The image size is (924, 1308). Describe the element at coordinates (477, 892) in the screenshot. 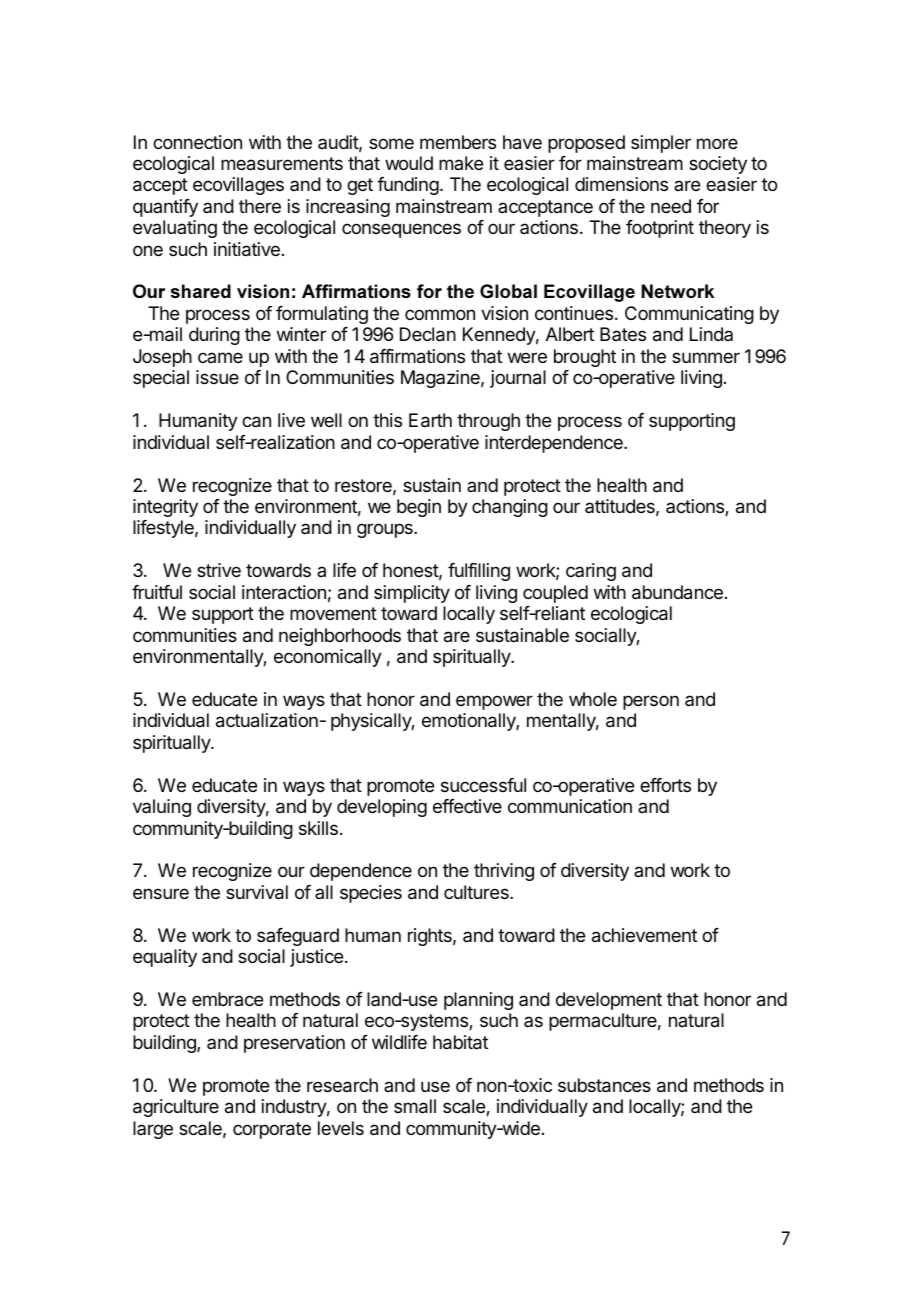

I see `cultures` at that location.
